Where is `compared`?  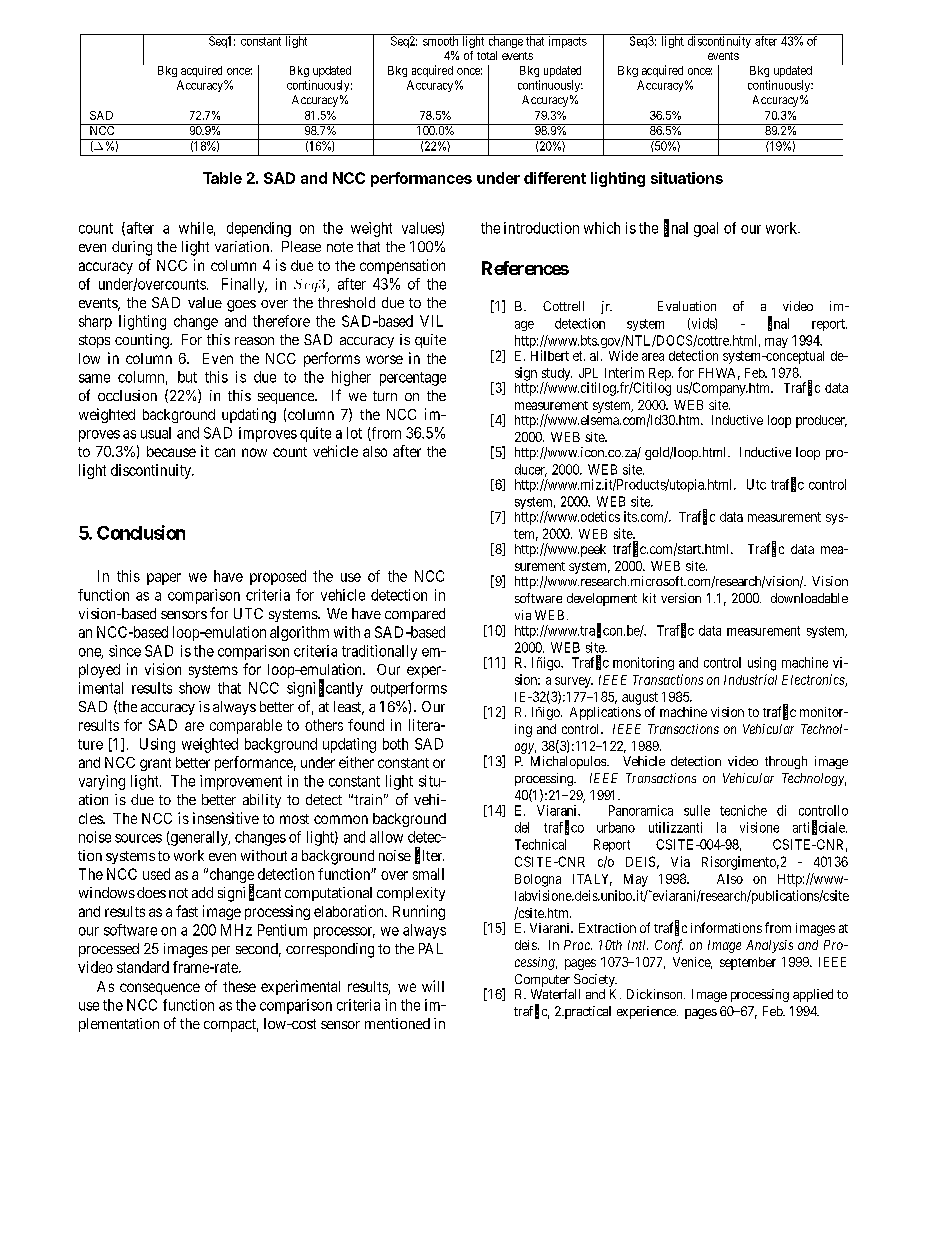 compared is located at coordinates (415, 615).
